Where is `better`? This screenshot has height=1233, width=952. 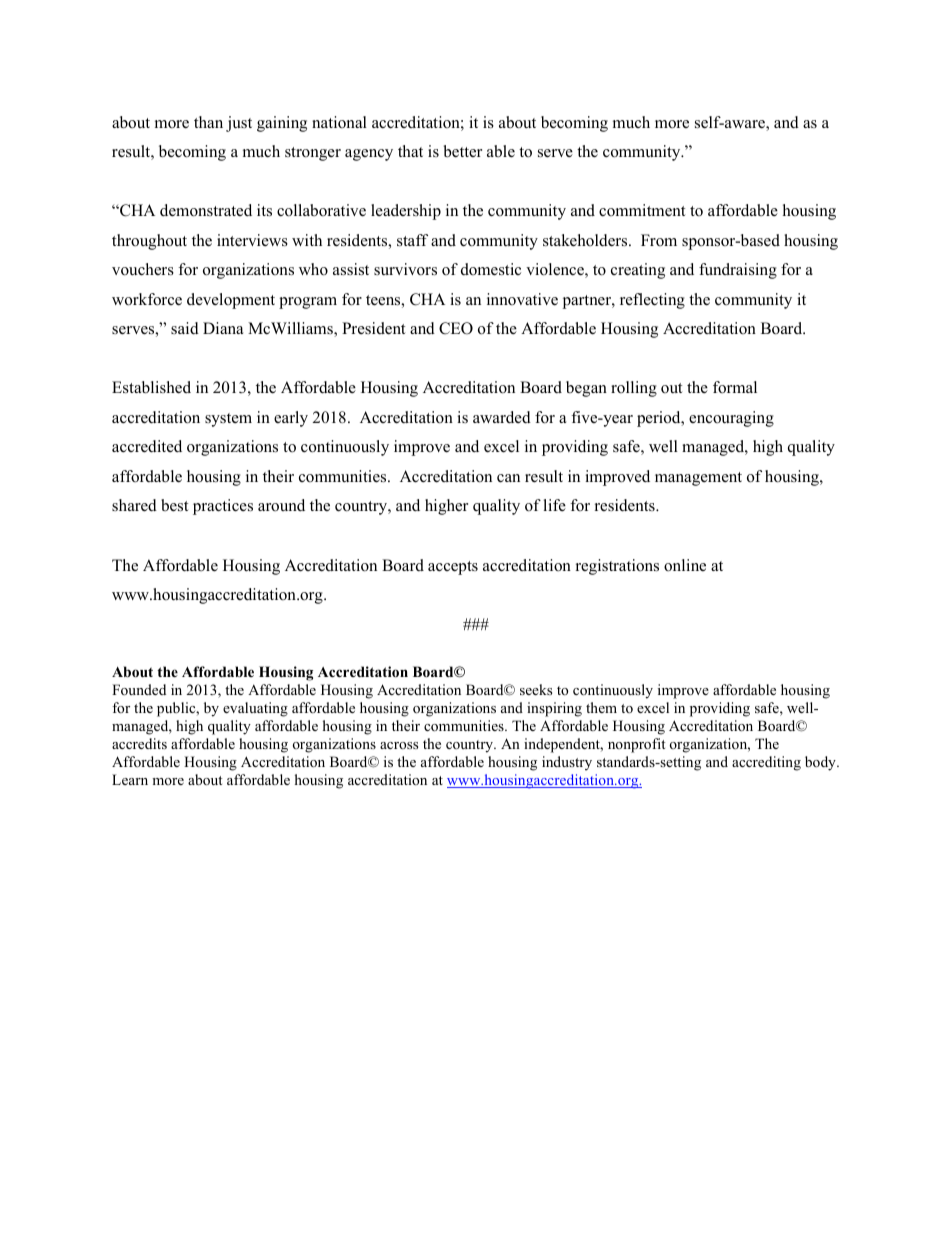
better is located at coordinates (463, 151).
